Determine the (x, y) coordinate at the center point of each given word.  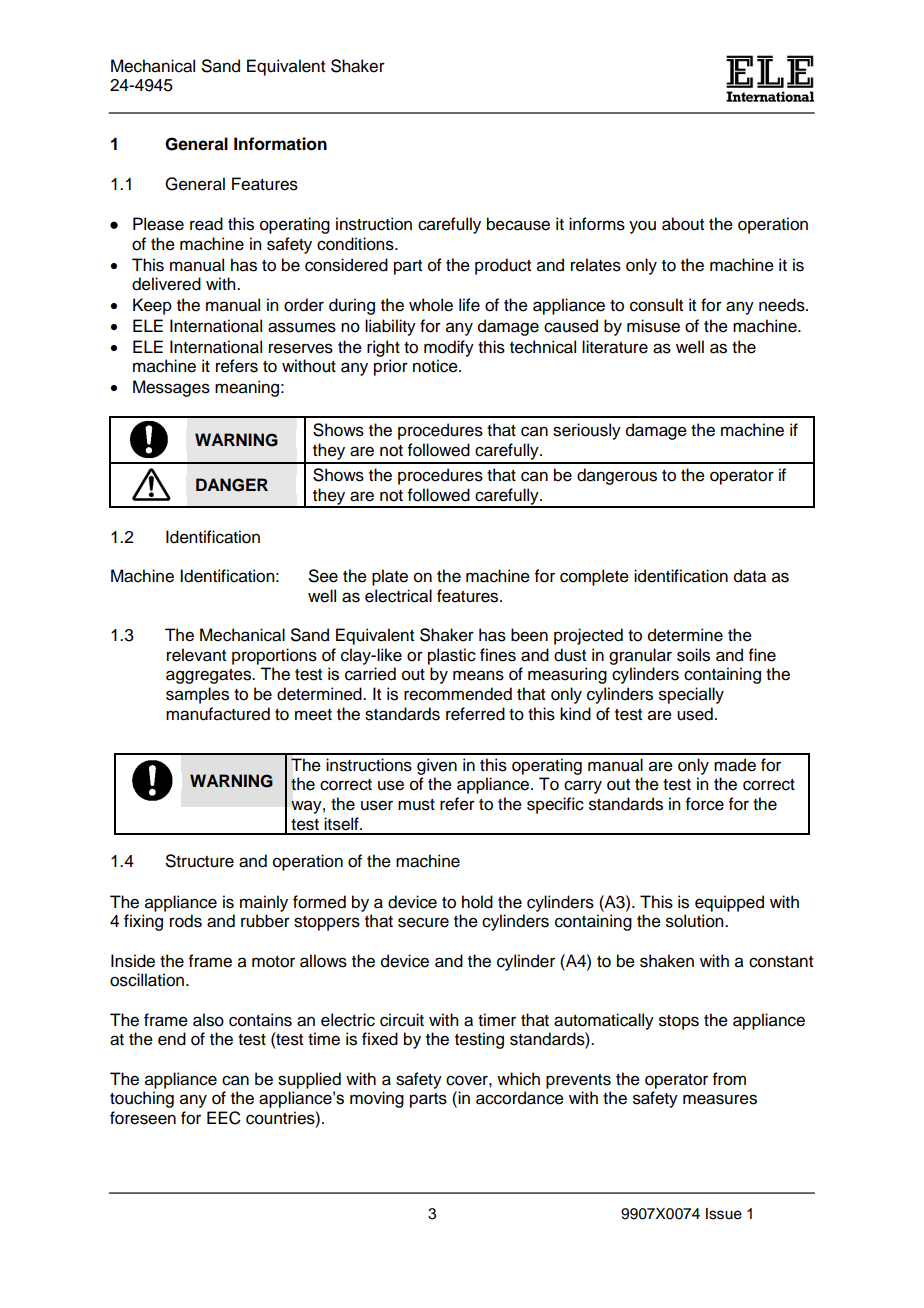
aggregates (209, 676)
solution (696, 921)
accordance (520, 1098)
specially (691, 695)
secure (423, 922)
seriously (587, 431)
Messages (171, 388)
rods (186, 921)
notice (436, 366)
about (683, 224)
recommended (458, 694)
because (518, 224)
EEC (224, 1118)
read (206, 224)
